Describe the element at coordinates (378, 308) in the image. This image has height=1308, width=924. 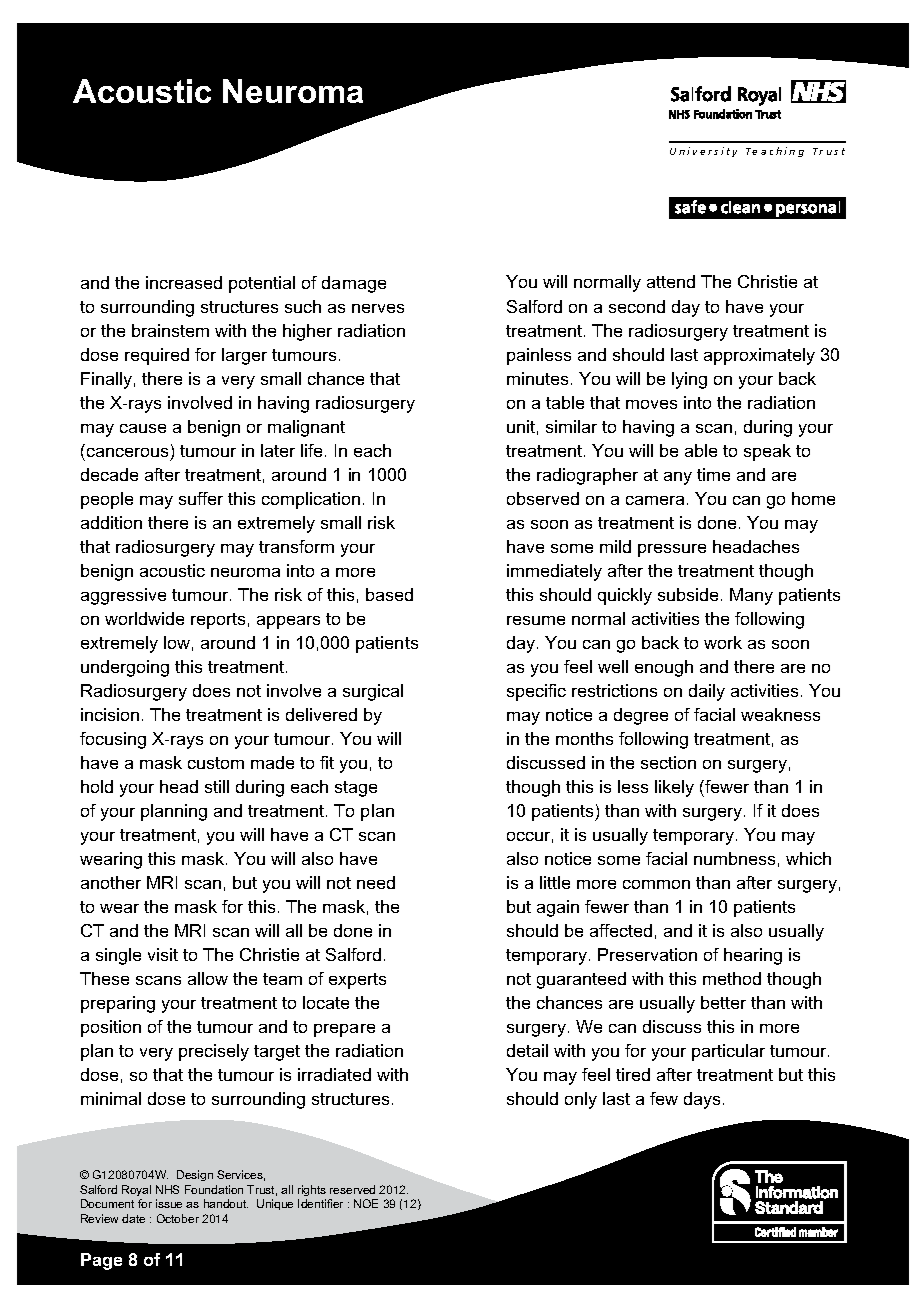
I see `nerves` at that location.
